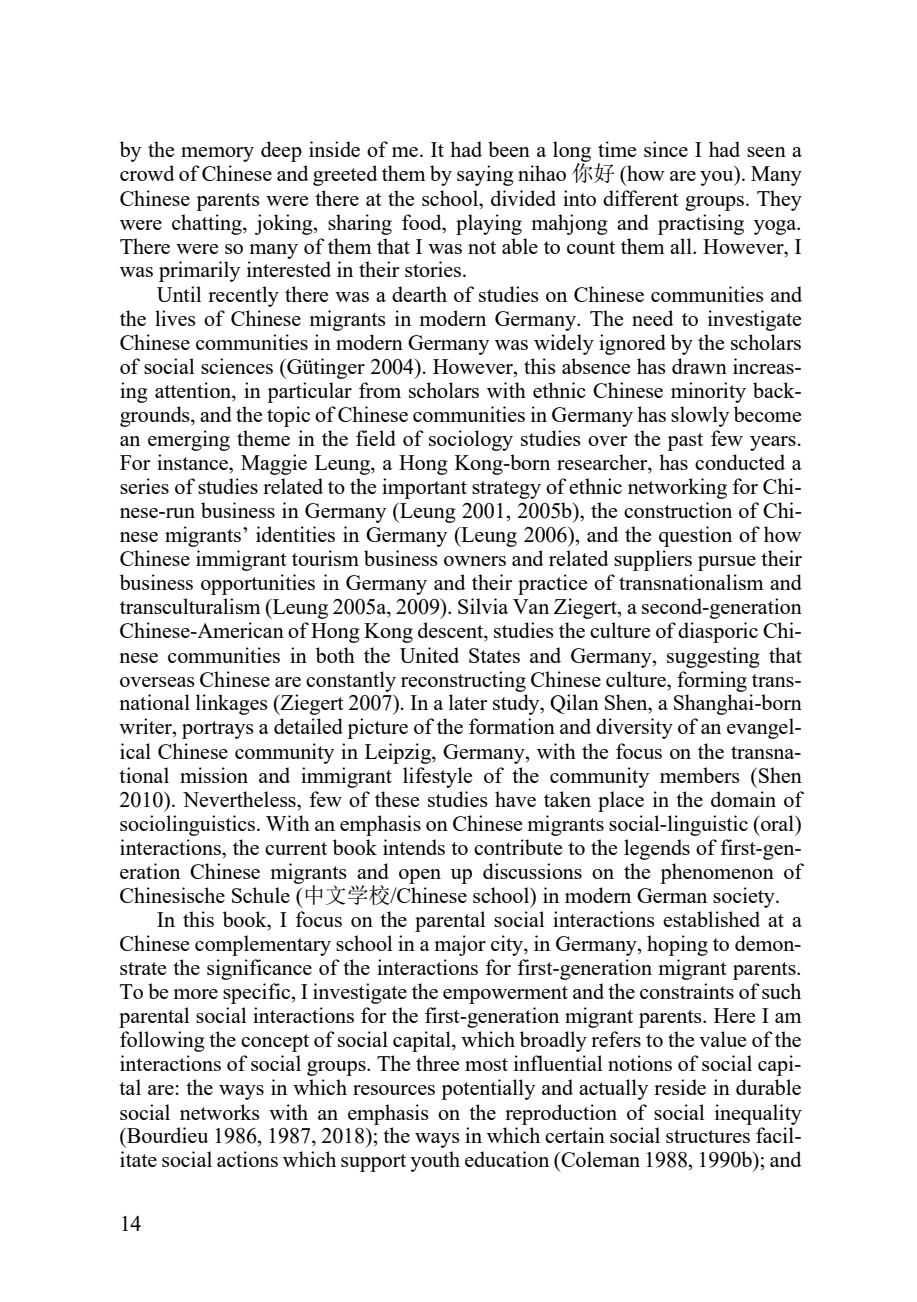 The image size is (917, 1302). I want to click on saying, so click(485, 175).
